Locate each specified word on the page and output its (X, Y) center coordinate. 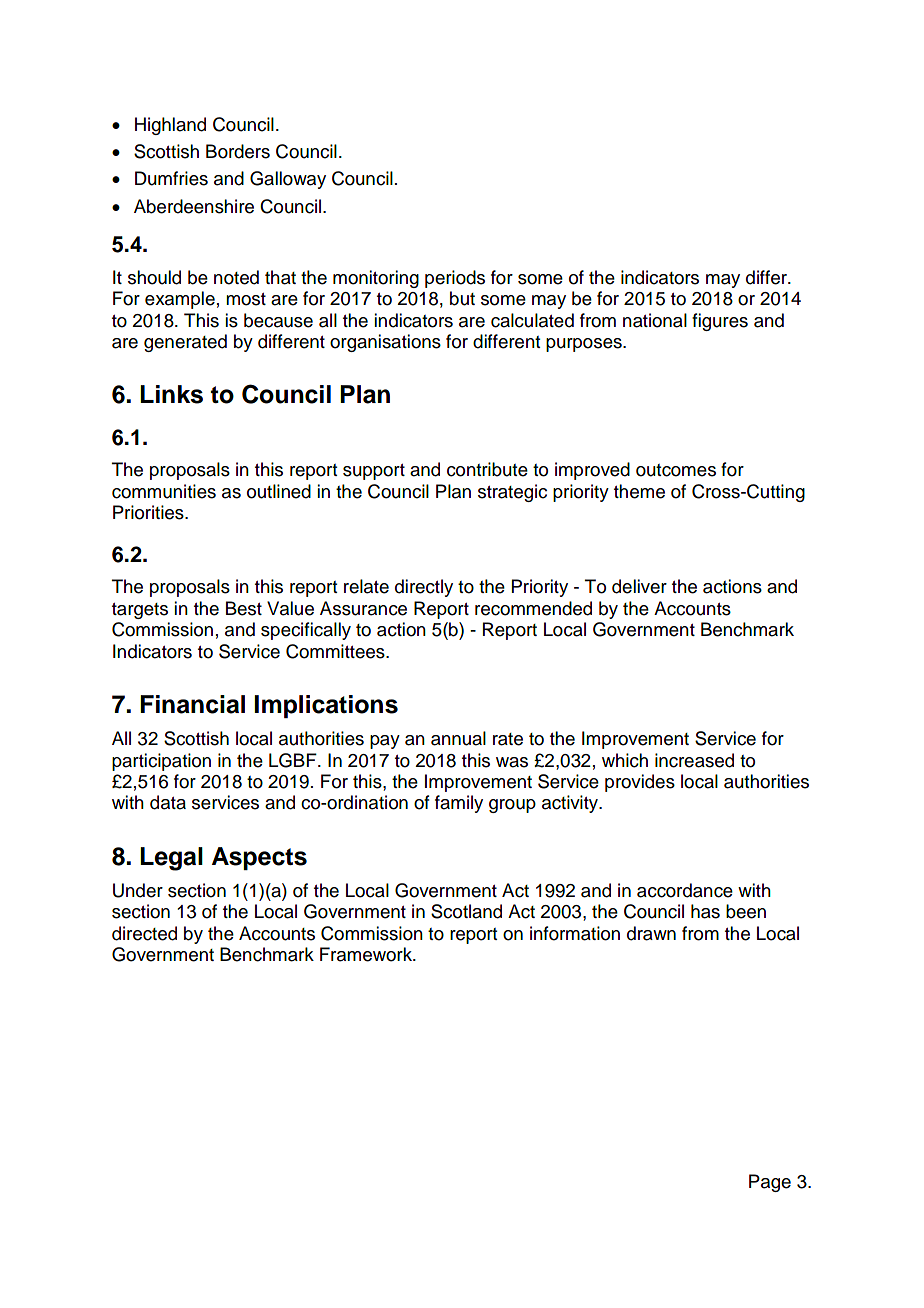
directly (424, 588)
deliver (639, 586)
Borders (238, 151)
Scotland (466, 911)
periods (455, 279)
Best (244, 608)
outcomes (676, 470)
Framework (367, 954)
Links (171, 394)
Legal (171, 859)
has (705, 911)
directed (144, 933)
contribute (487, 469)
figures (720, 322)
